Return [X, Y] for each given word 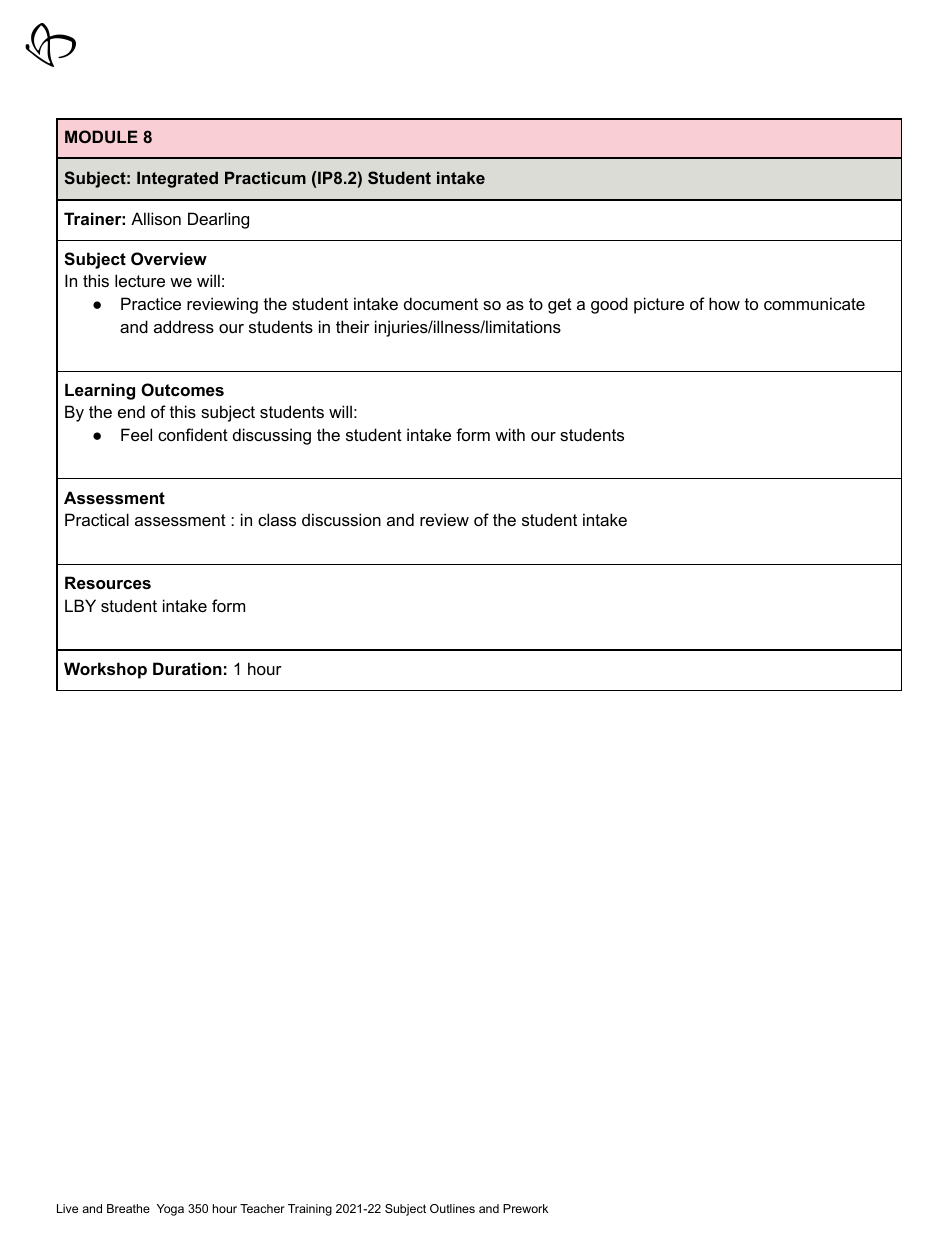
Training [310, 1210]
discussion [341, 519]
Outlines [452, 1208]
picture [659, 305]
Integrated [177, 179]
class [277, 519]
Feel [136, 434]
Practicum [265, 177]
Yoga [170, 1210]
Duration [187, 668]
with [510, 434]
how [724, 303]
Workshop [105, 670]
